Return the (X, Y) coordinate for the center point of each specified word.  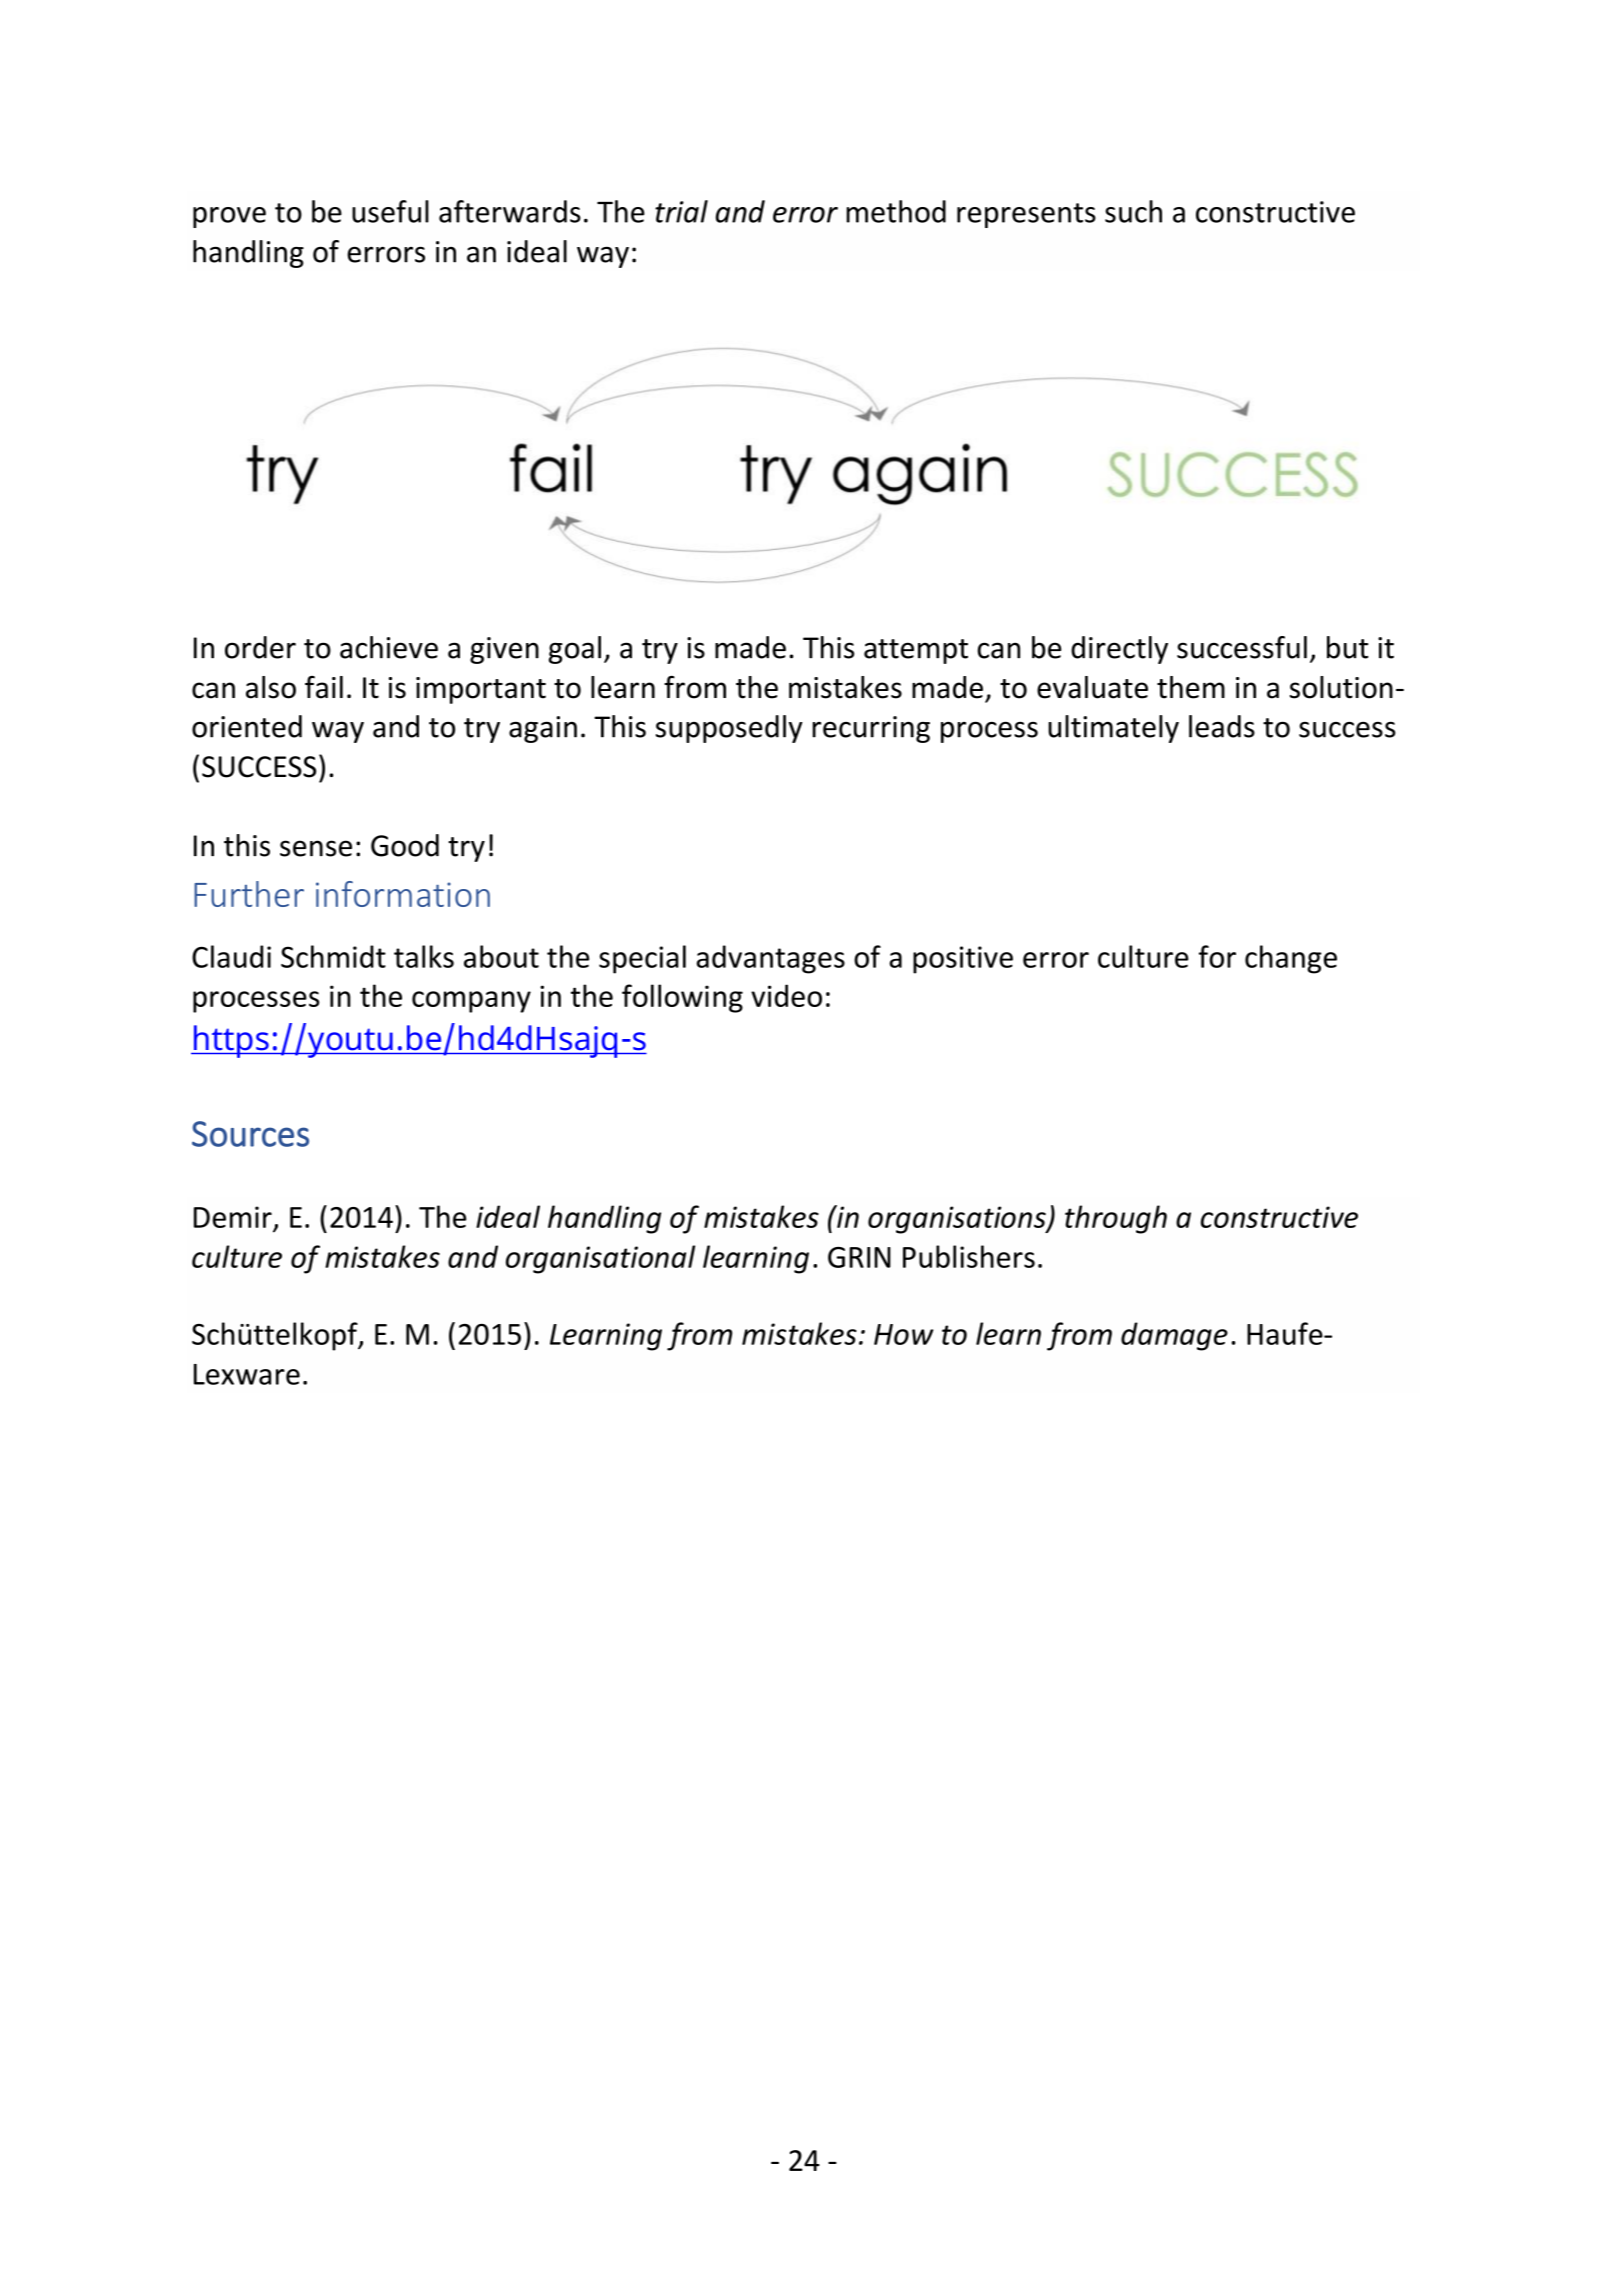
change (1291, 959)
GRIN (859, 1257)
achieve (389, 647)
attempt (916, 651)
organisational (600, 1259)
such (1133, 211)
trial (681, 211)
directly (1119, 650)
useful (390, 211)
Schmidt (333, 956)
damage (1174, 1336)
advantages (771, 959)
